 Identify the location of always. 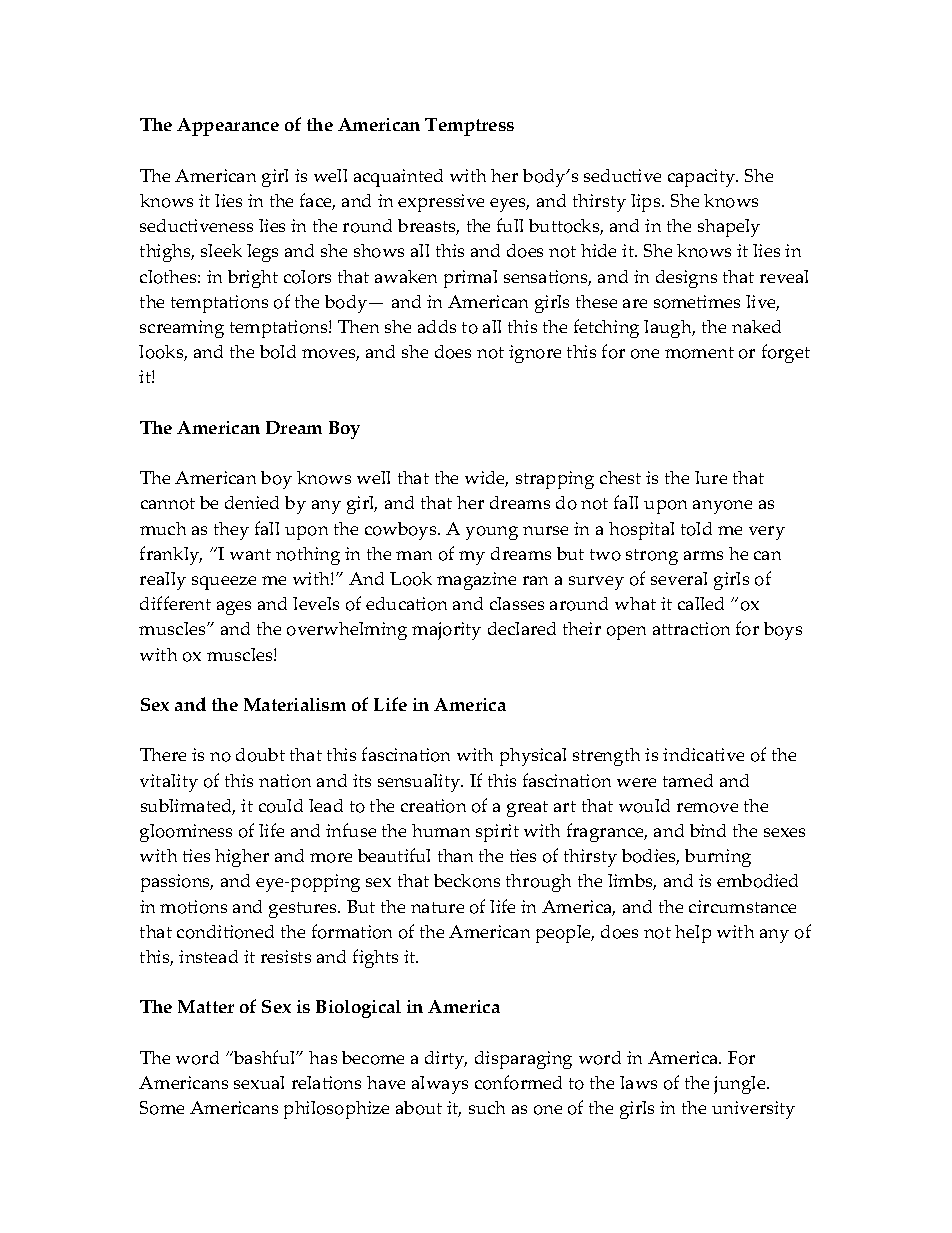
(440, 1085).
